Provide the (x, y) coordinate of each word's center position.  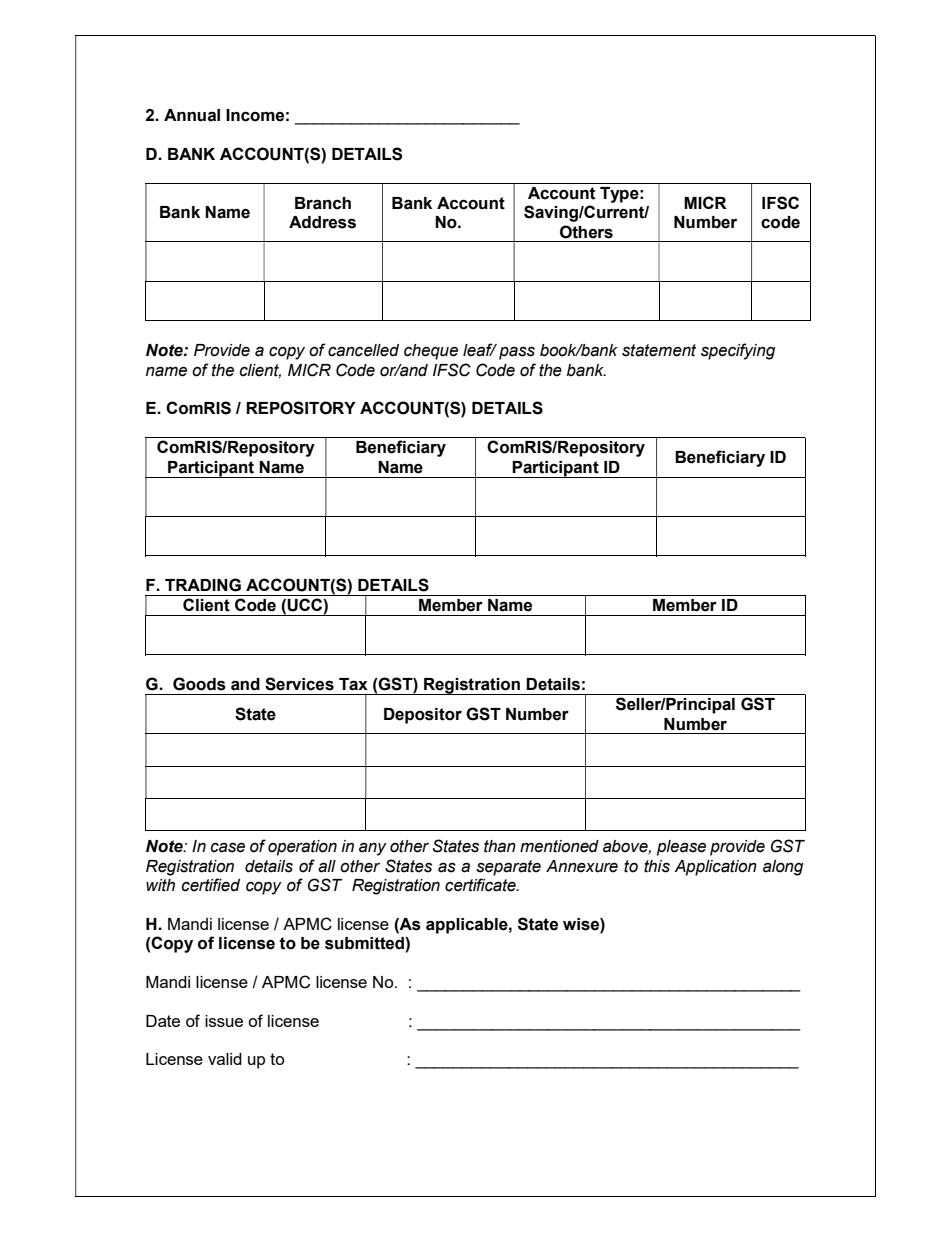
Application (715, 868)
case (228, 847)
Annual (192, 115)
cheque (431, 352)
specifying (738, 351)
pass (517, 353)
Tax (353, 684)
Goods (199, 684)
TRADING (203, 585)
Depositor (423, 716)
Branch (323, 203)
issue (224, 1021)
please (681, 848)
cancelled (363, 350)
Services (299, 684)
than (500, 846)
